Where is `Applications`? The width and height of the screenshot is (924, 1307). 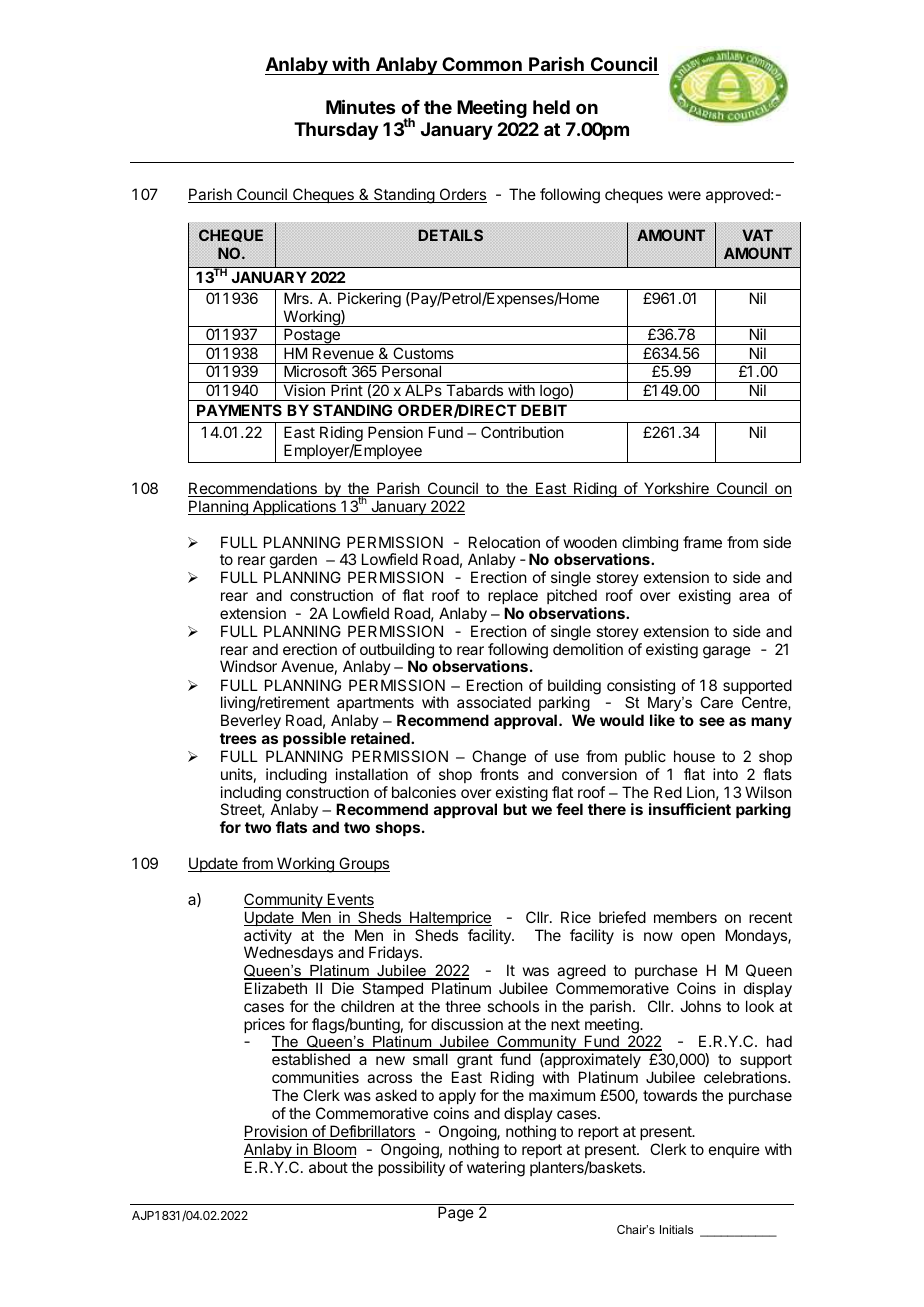 Applications is located at coordinates (294, 507).
